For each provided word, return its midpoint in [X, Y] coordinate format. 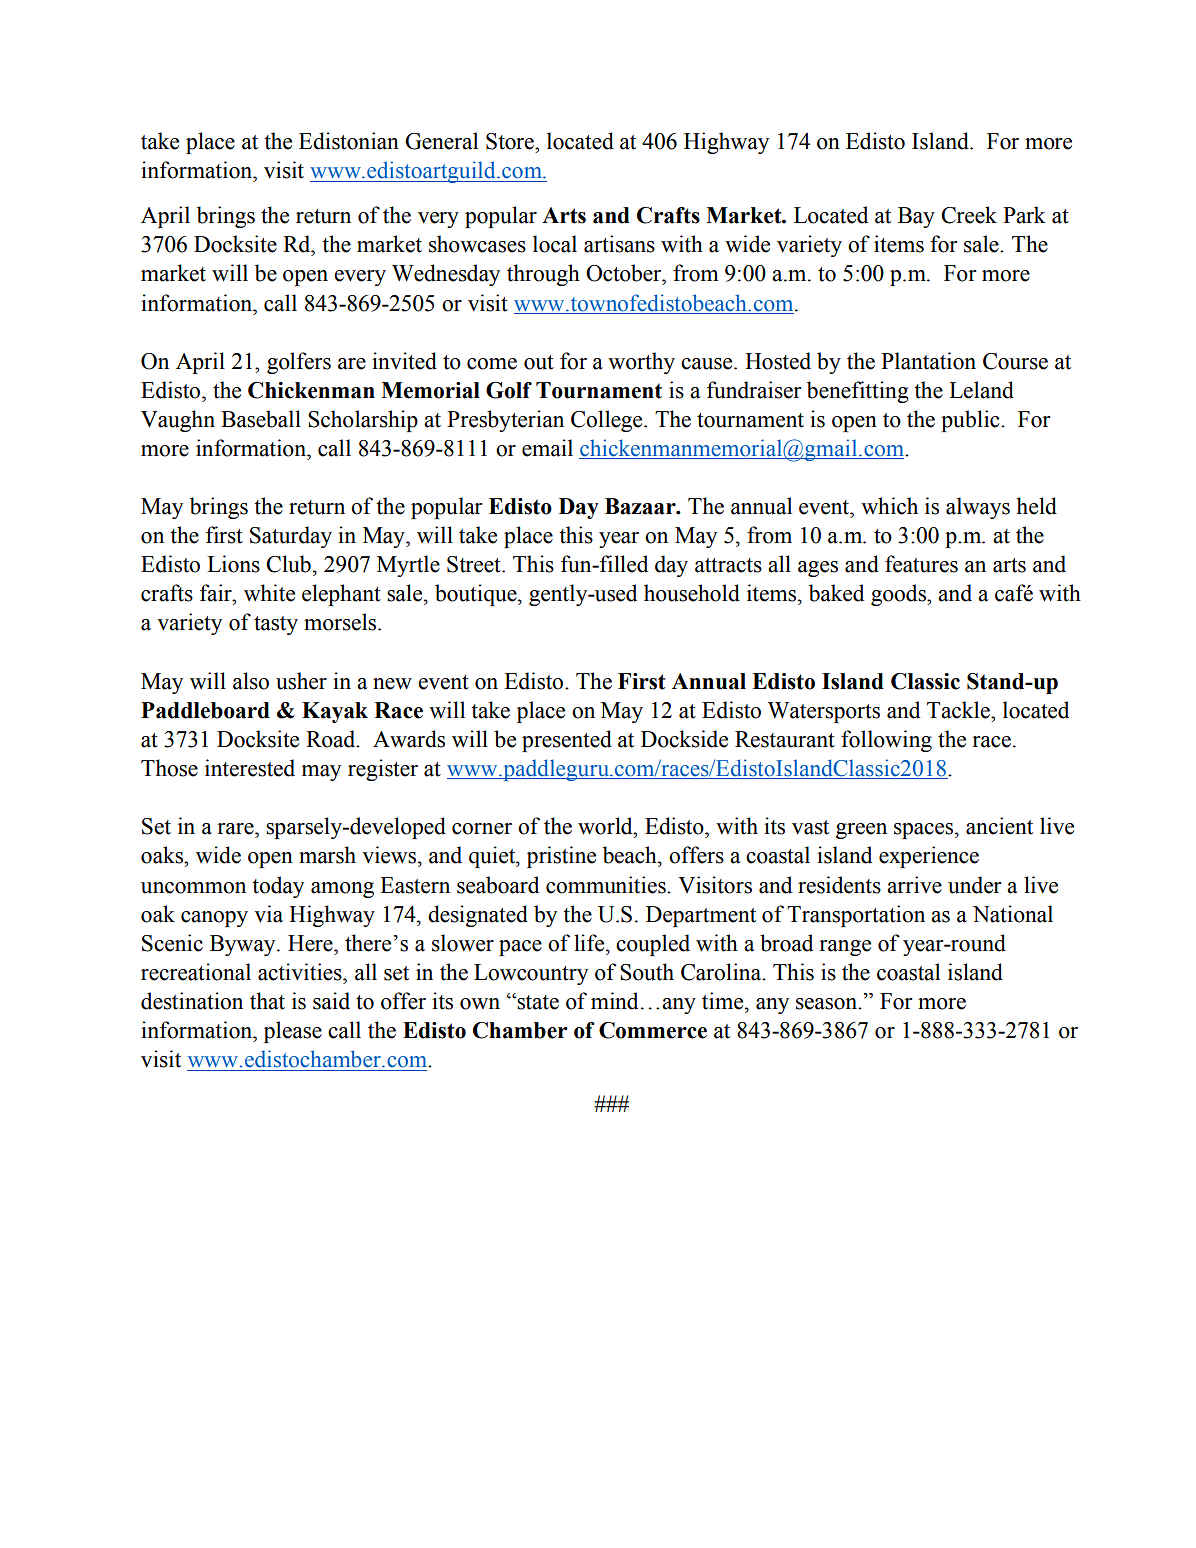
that [267, 1001]
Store [511, 141]
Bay [916, 217]
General [441, 141]
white [269, 593]
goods [899, 595]
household [692, 593]
